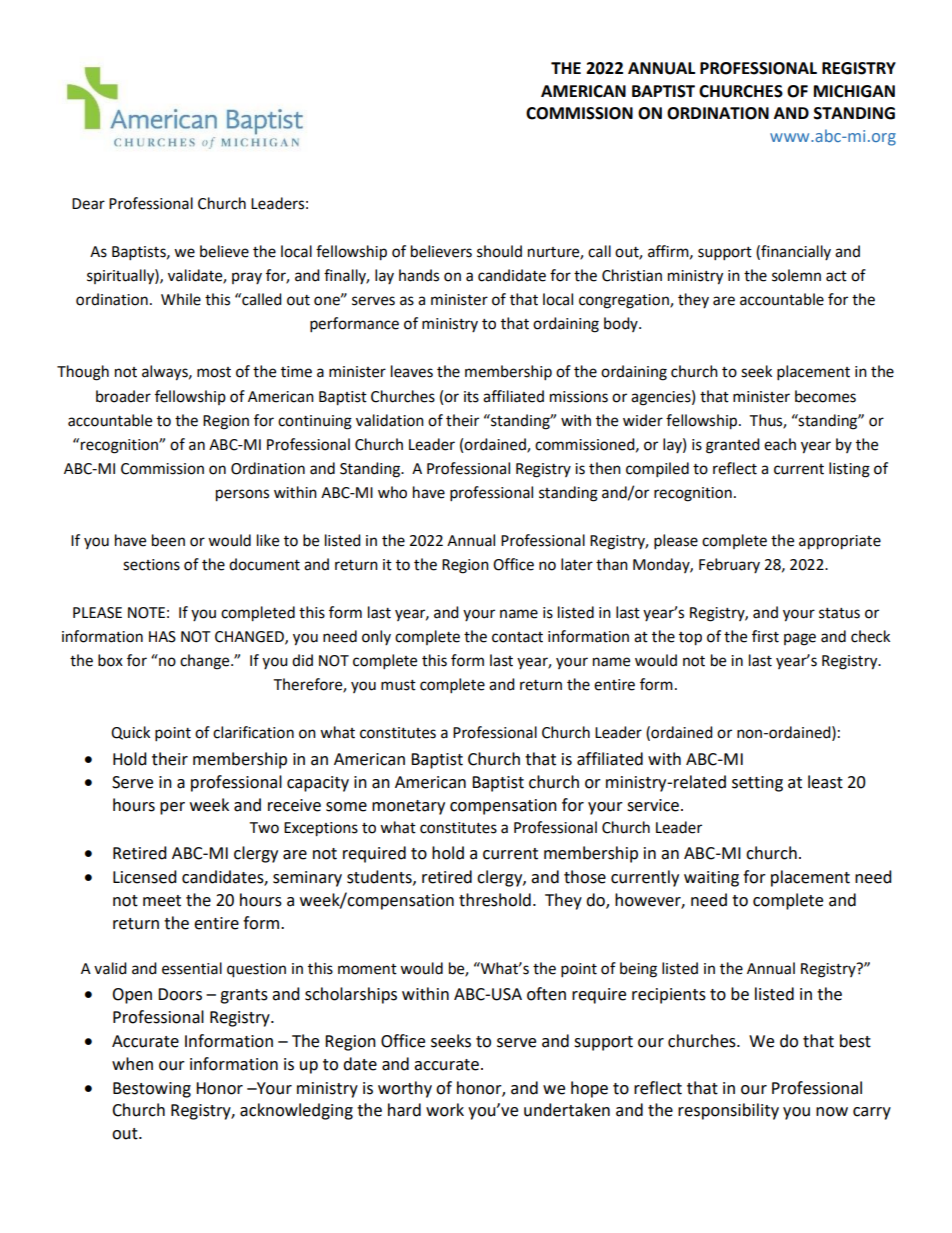  What do you see at coordinates (132, 1064) in the screenshot?
I see `when` at bounding box center [132, 1064].
